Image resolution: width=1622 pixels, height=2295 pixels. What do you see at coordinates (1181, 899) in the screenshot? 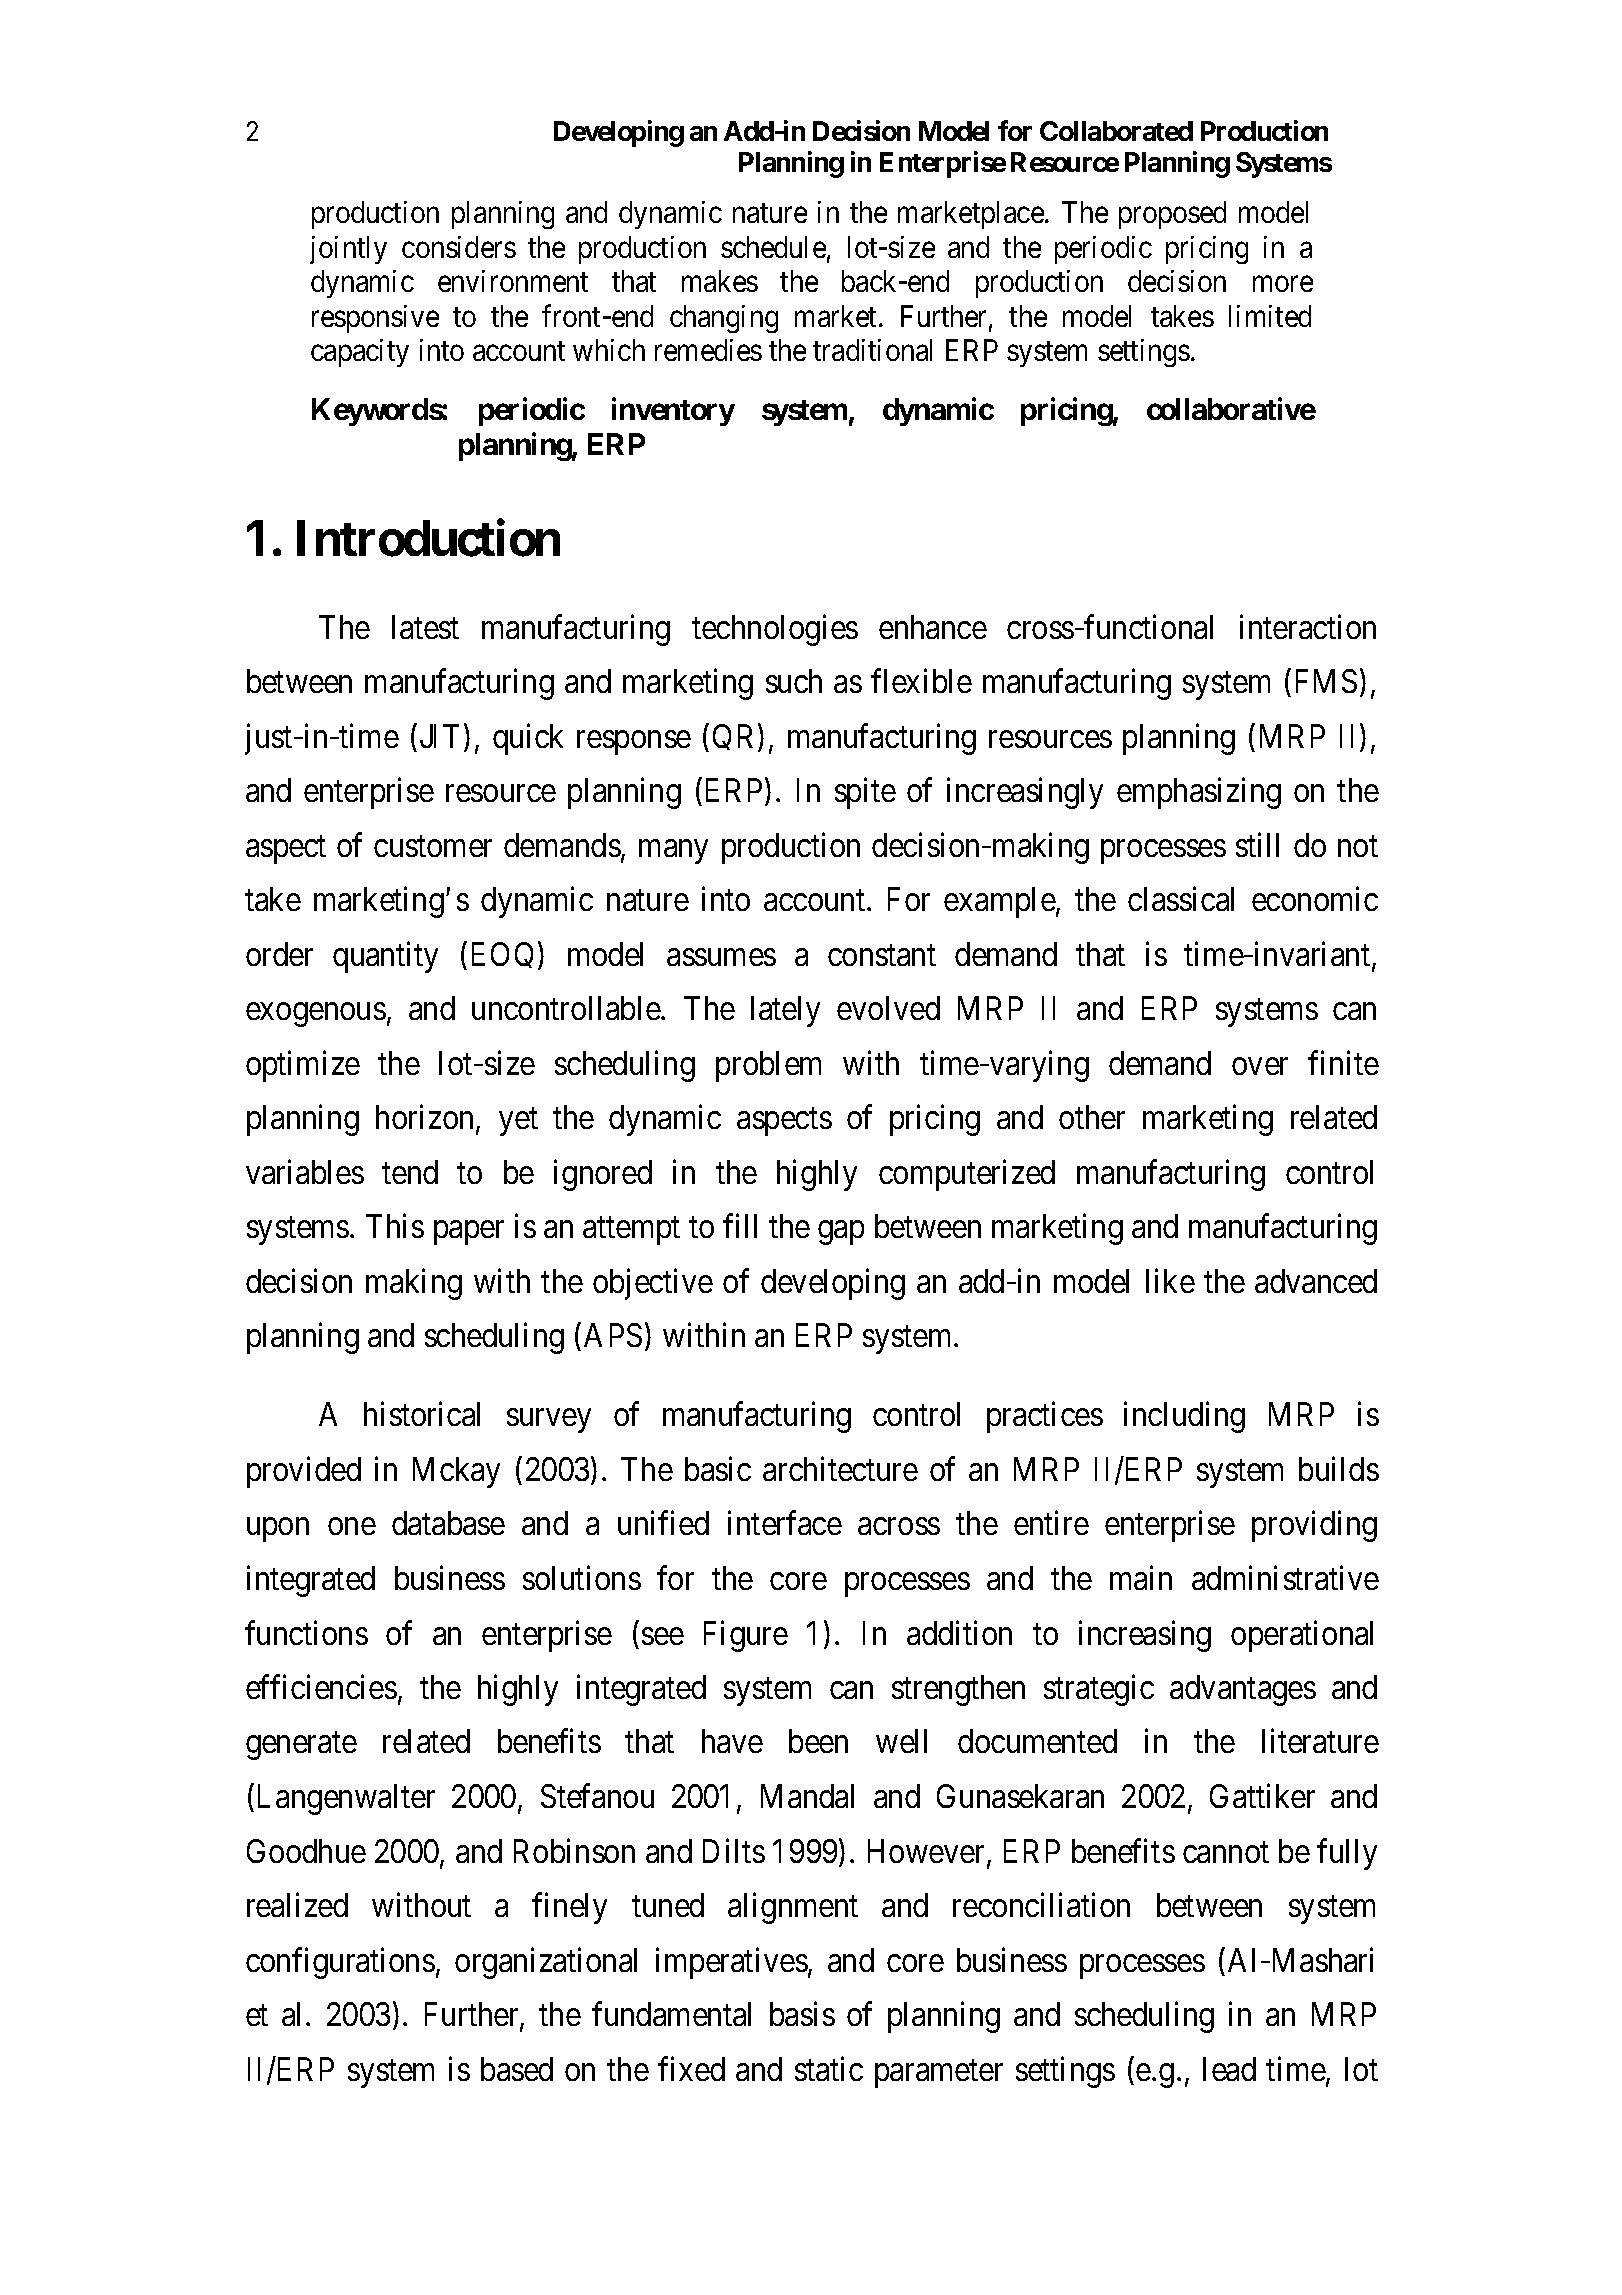
I see `classical` at bounding box center [1181, 899].
